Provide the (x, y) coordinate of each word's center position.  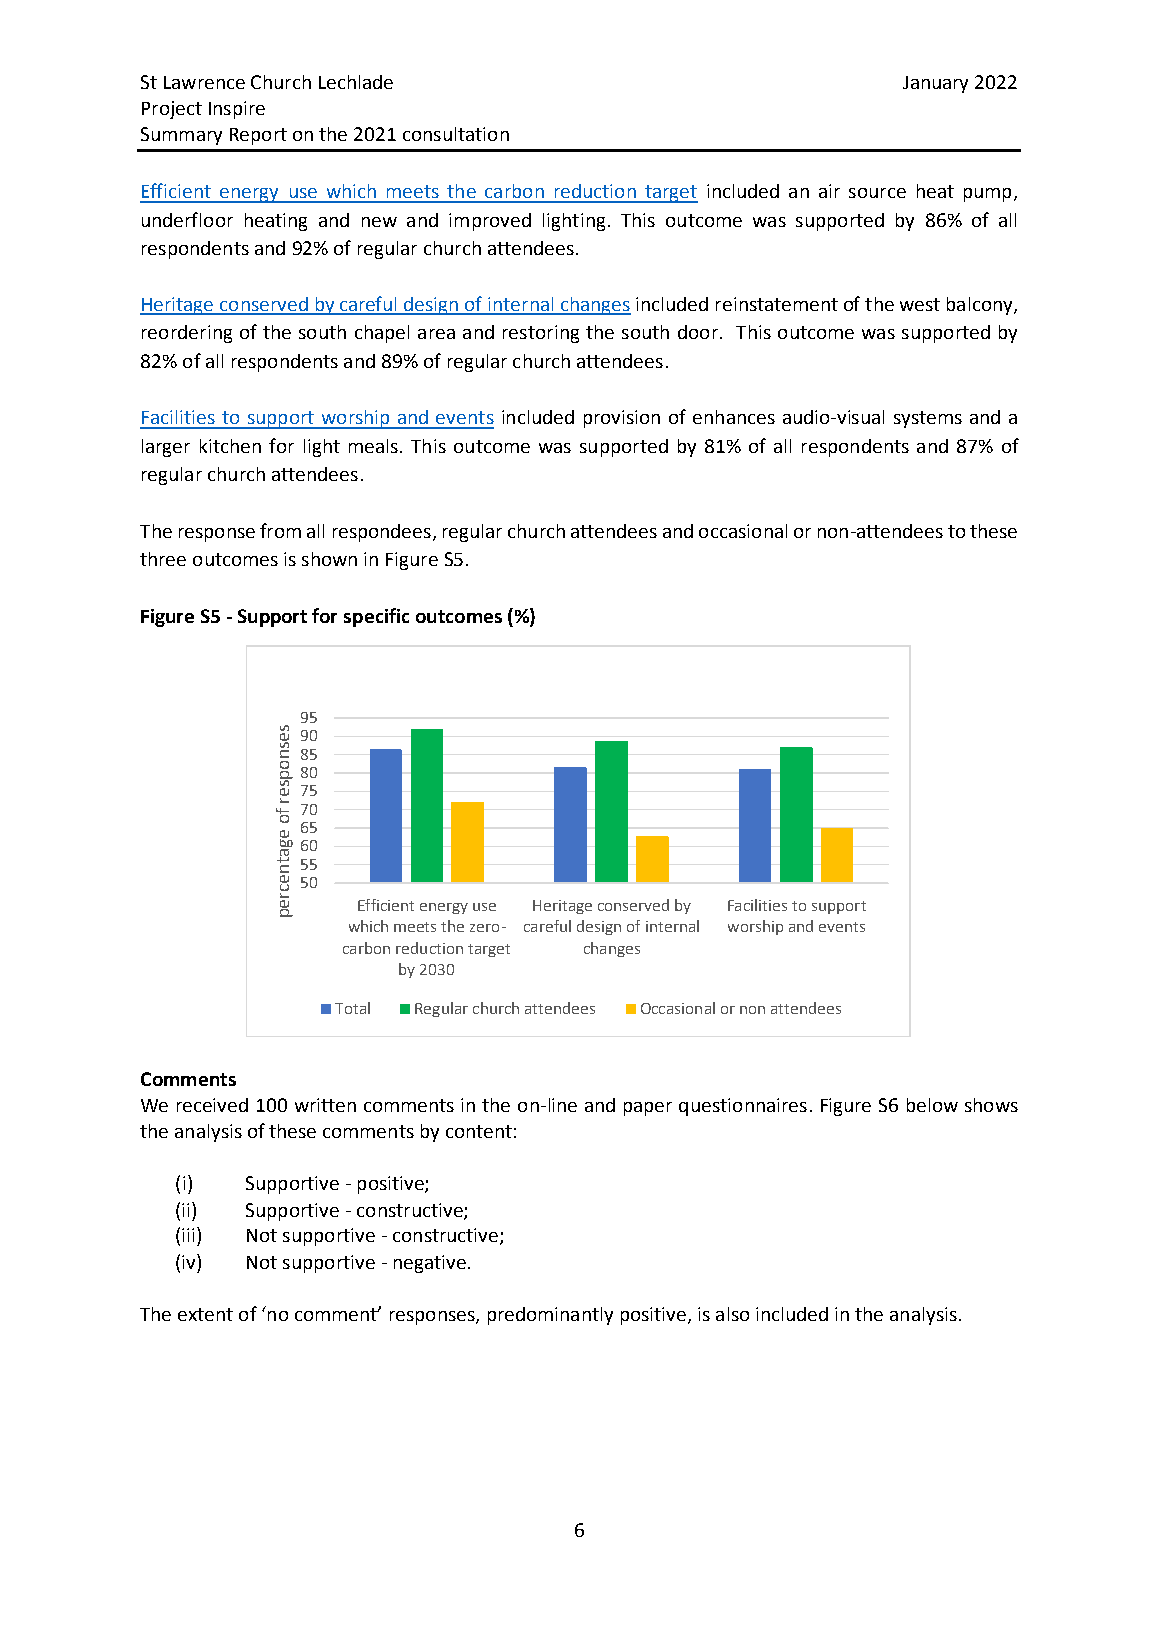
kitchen (230, 446)
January (935, 84)
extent (205, 1314)
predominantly (550, 1316)
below (932, 1105)
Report (258, 136)
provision (622, 419)
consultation (456, 134)
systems (928, 419)
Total (352, 1008)
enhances (734, 417)
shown (329, 559)
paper (648, 1109)
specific (376, 617)
